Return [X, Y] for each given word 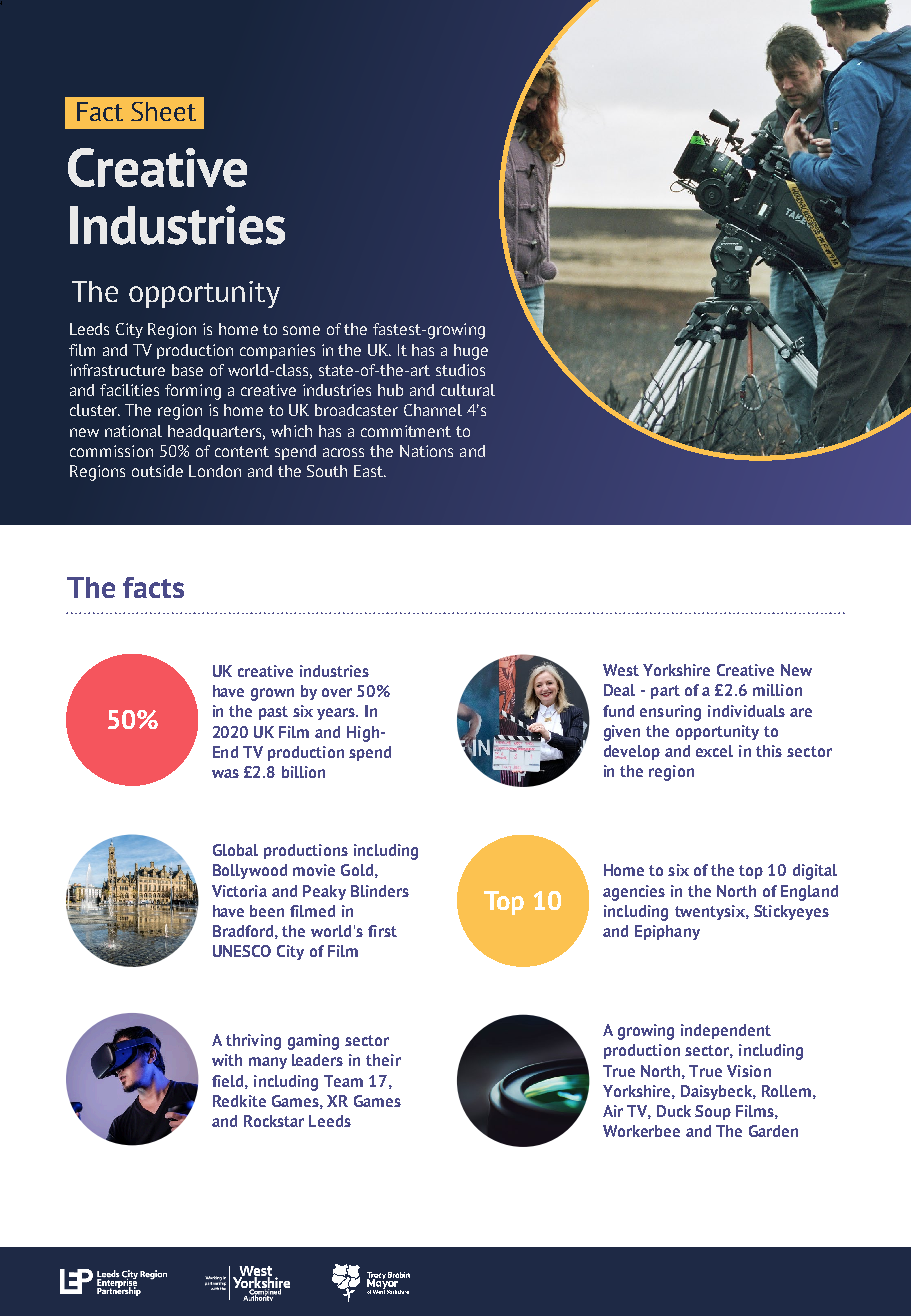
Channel [433, 410]
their [383, 1060]
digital [815, 872]
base [187, 370]
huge [471, 352]
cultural [468, 390]
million [777, 690]
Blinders [380, 891]
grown [272, 694]
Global [235, 850]
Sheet [163, 111]
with [227, 1060]
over [337, 692]
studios [460, 370]
